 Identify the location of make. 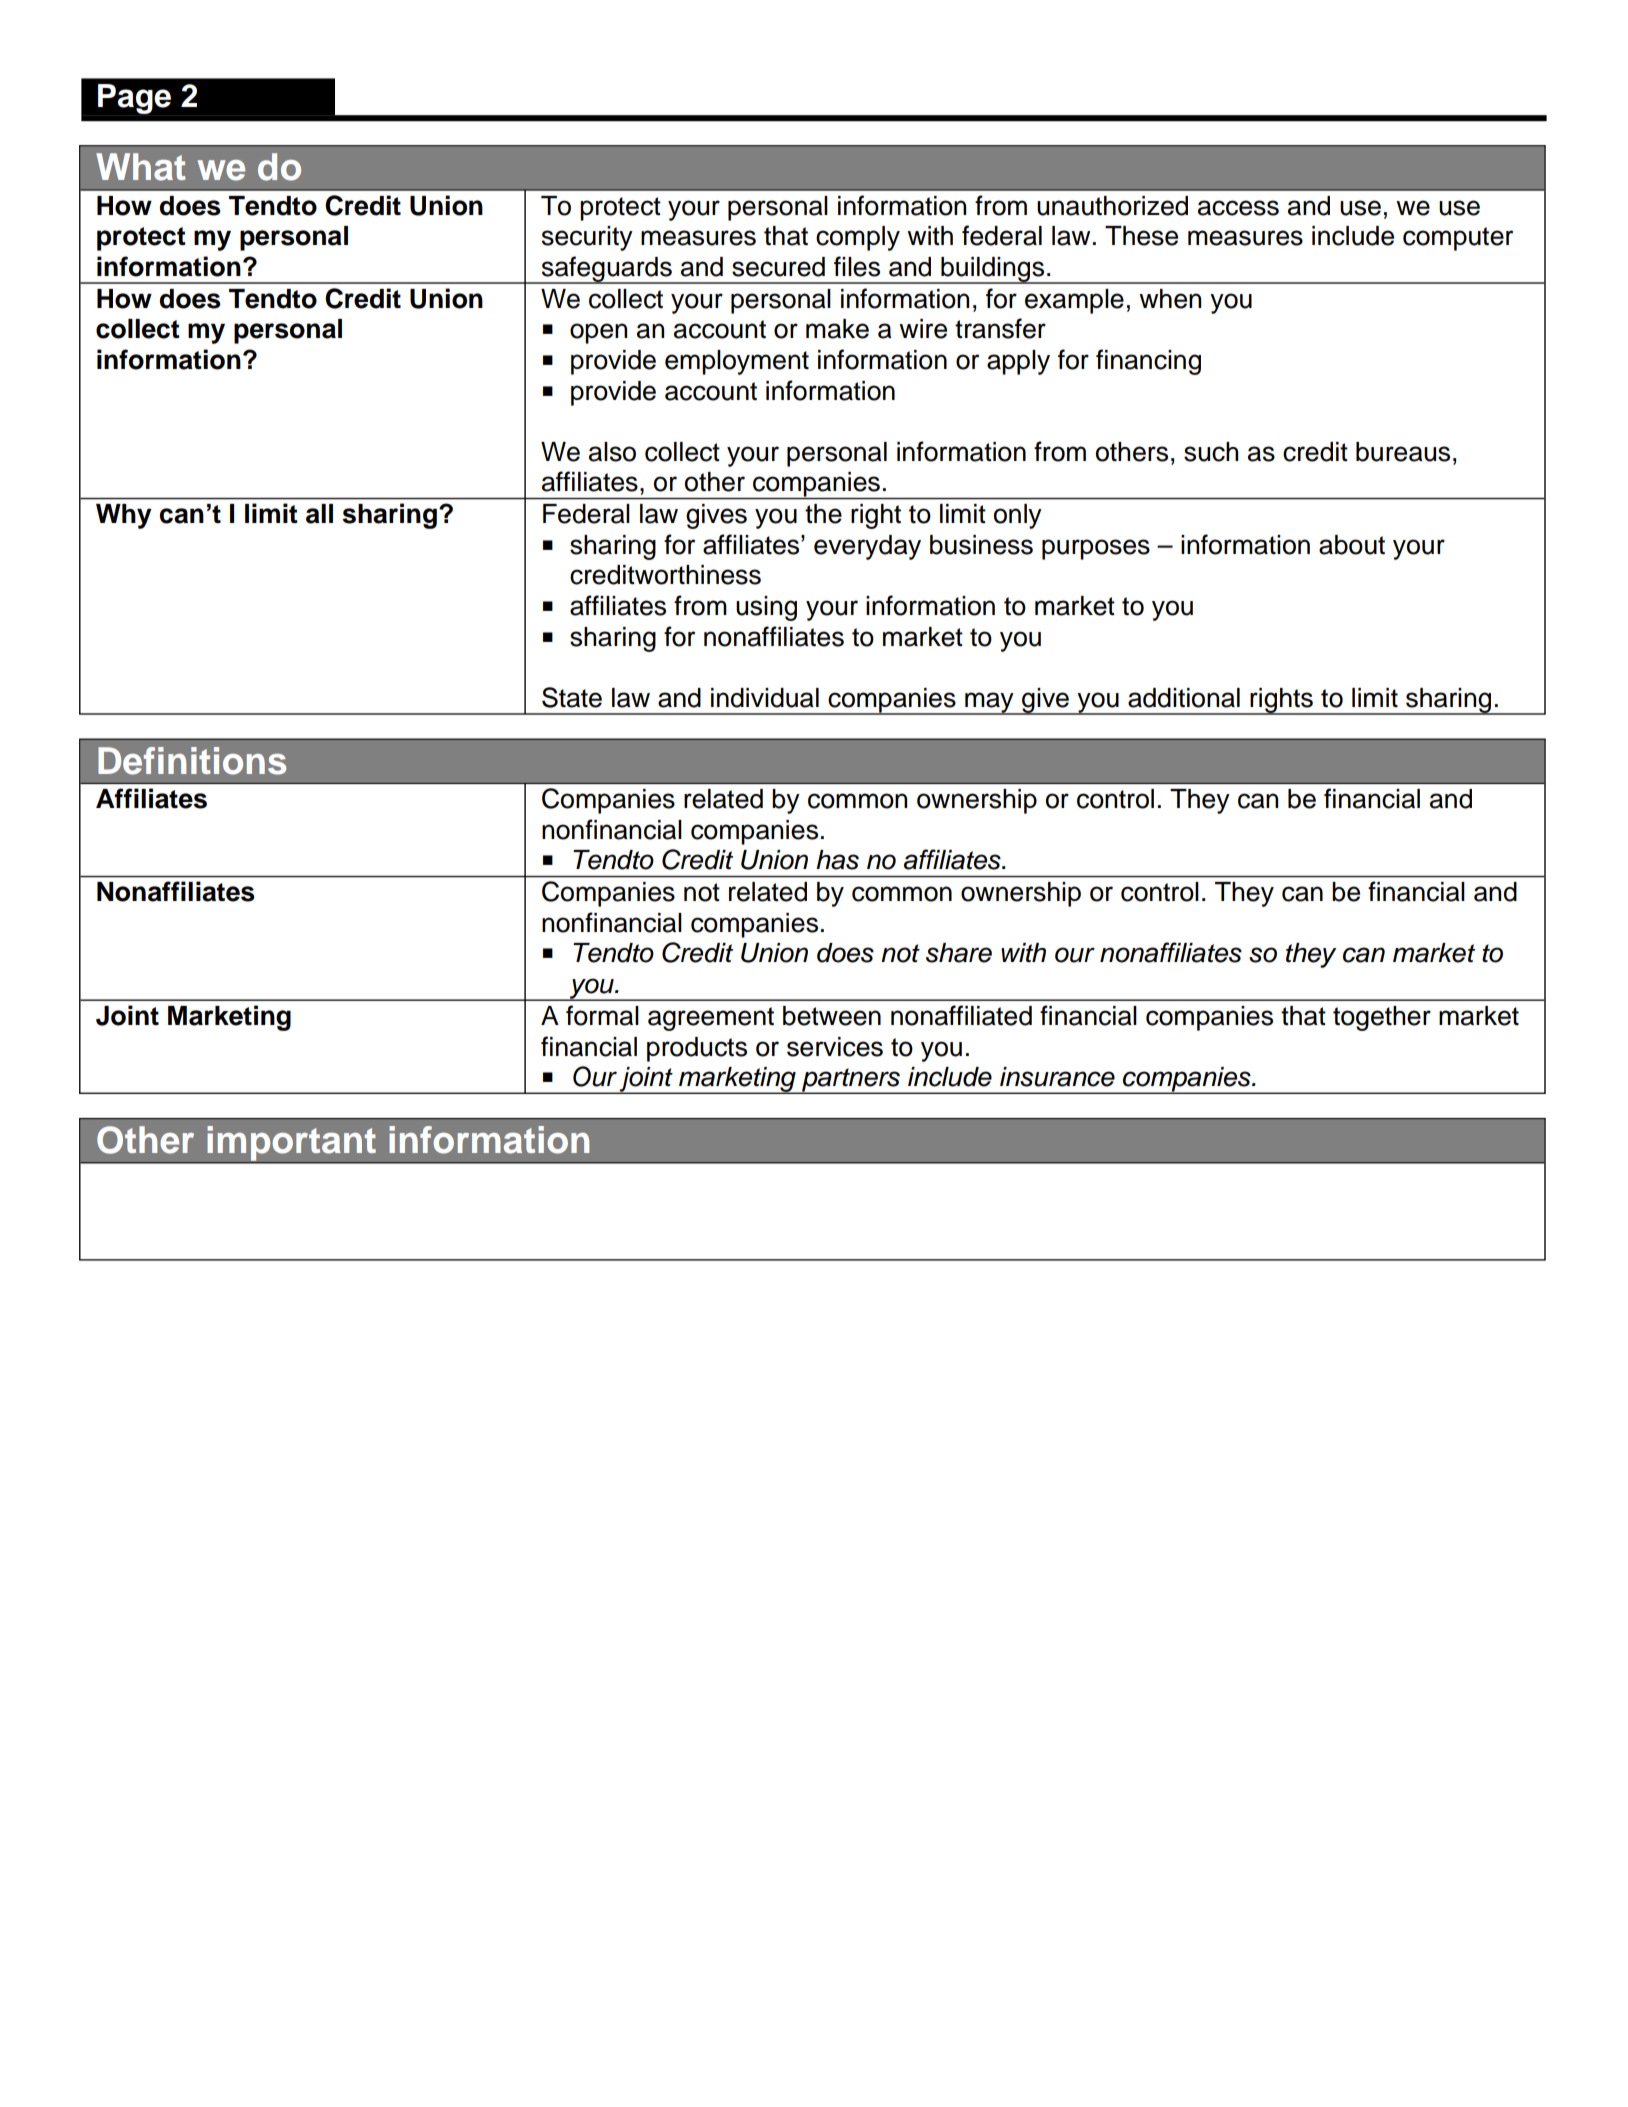
(837, 329).
